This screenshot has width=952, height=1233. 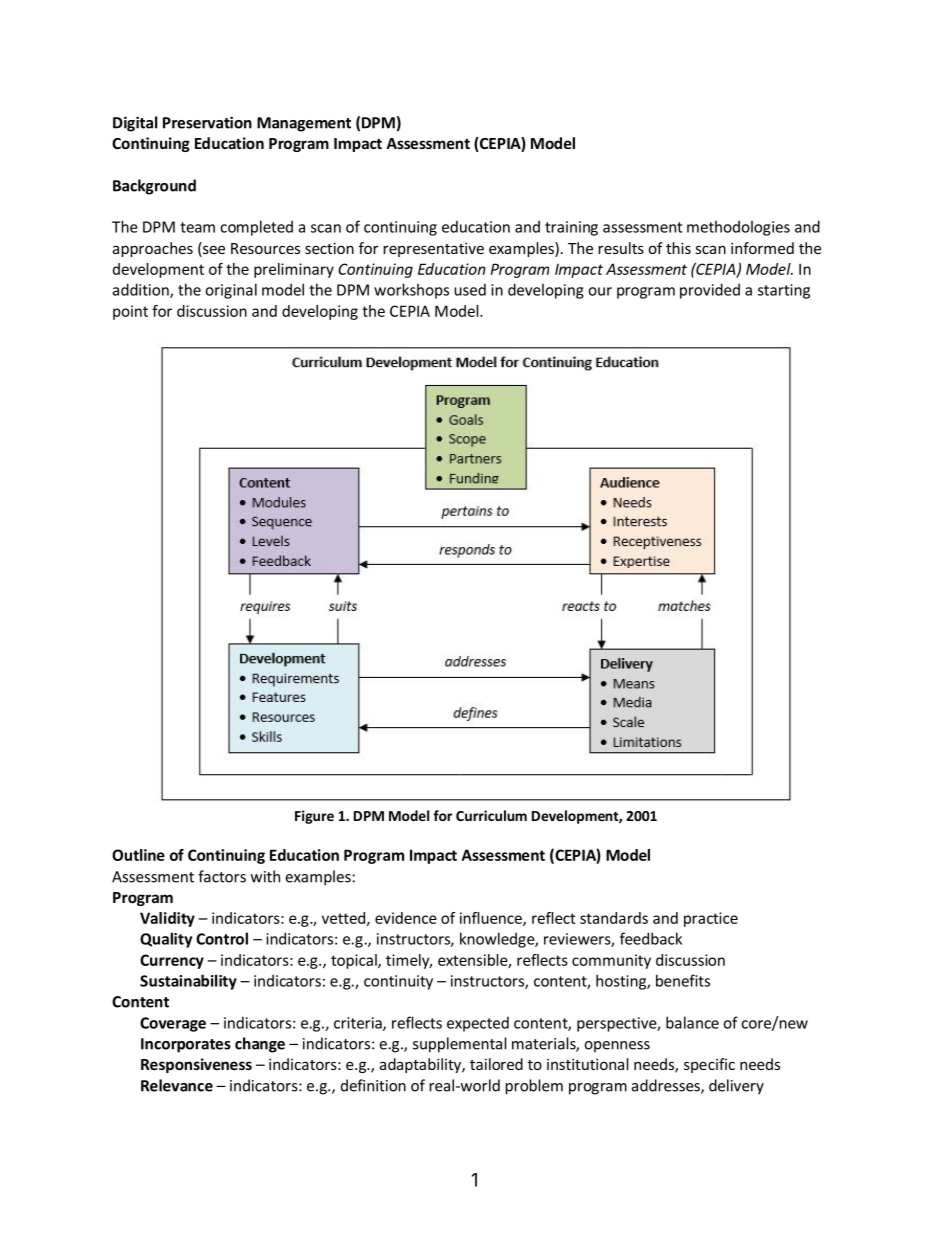 I want to click on Figure, so click(x=314, y=817).
